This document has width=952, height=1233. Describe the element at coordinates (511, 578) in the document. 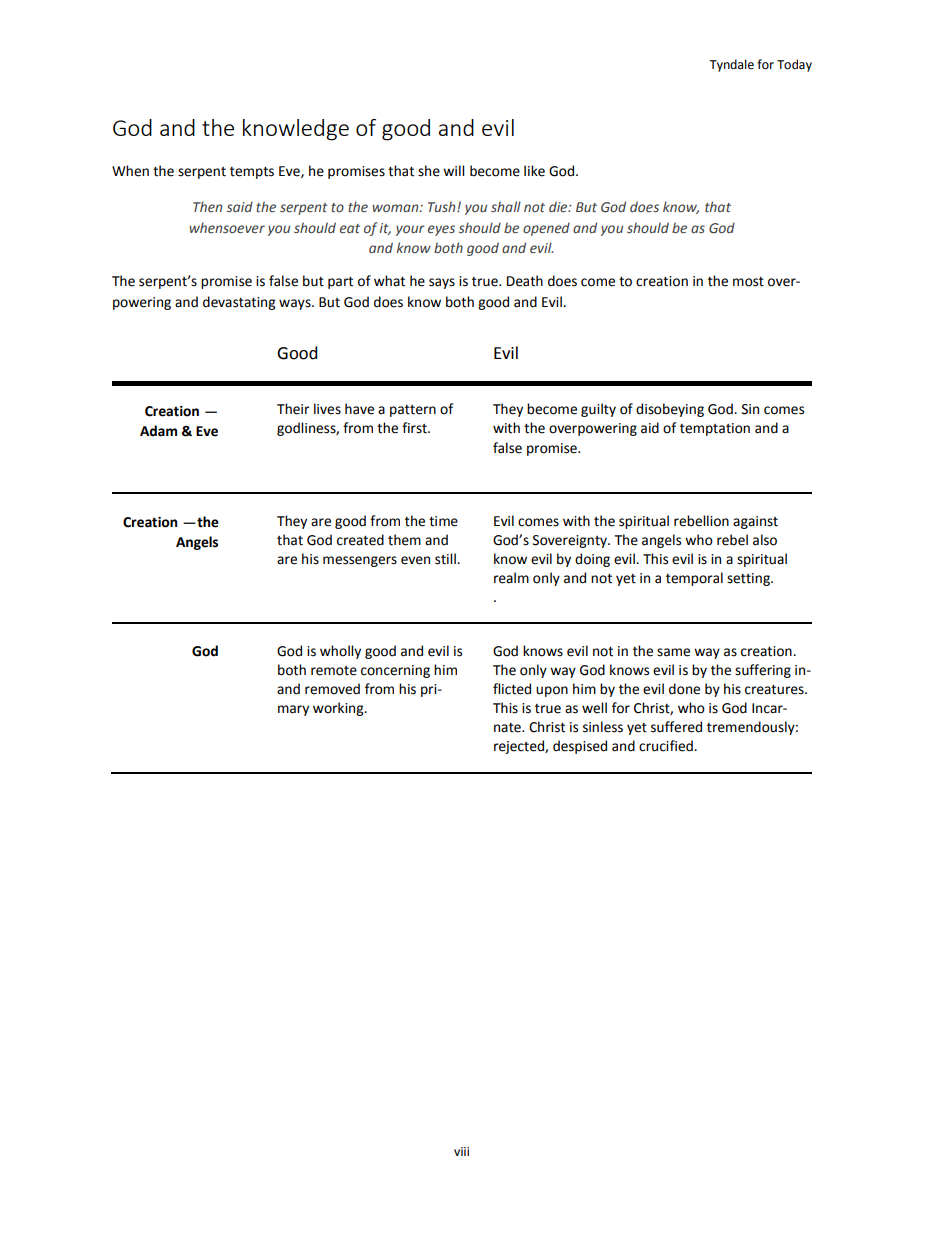

I see `realm` at that location.
